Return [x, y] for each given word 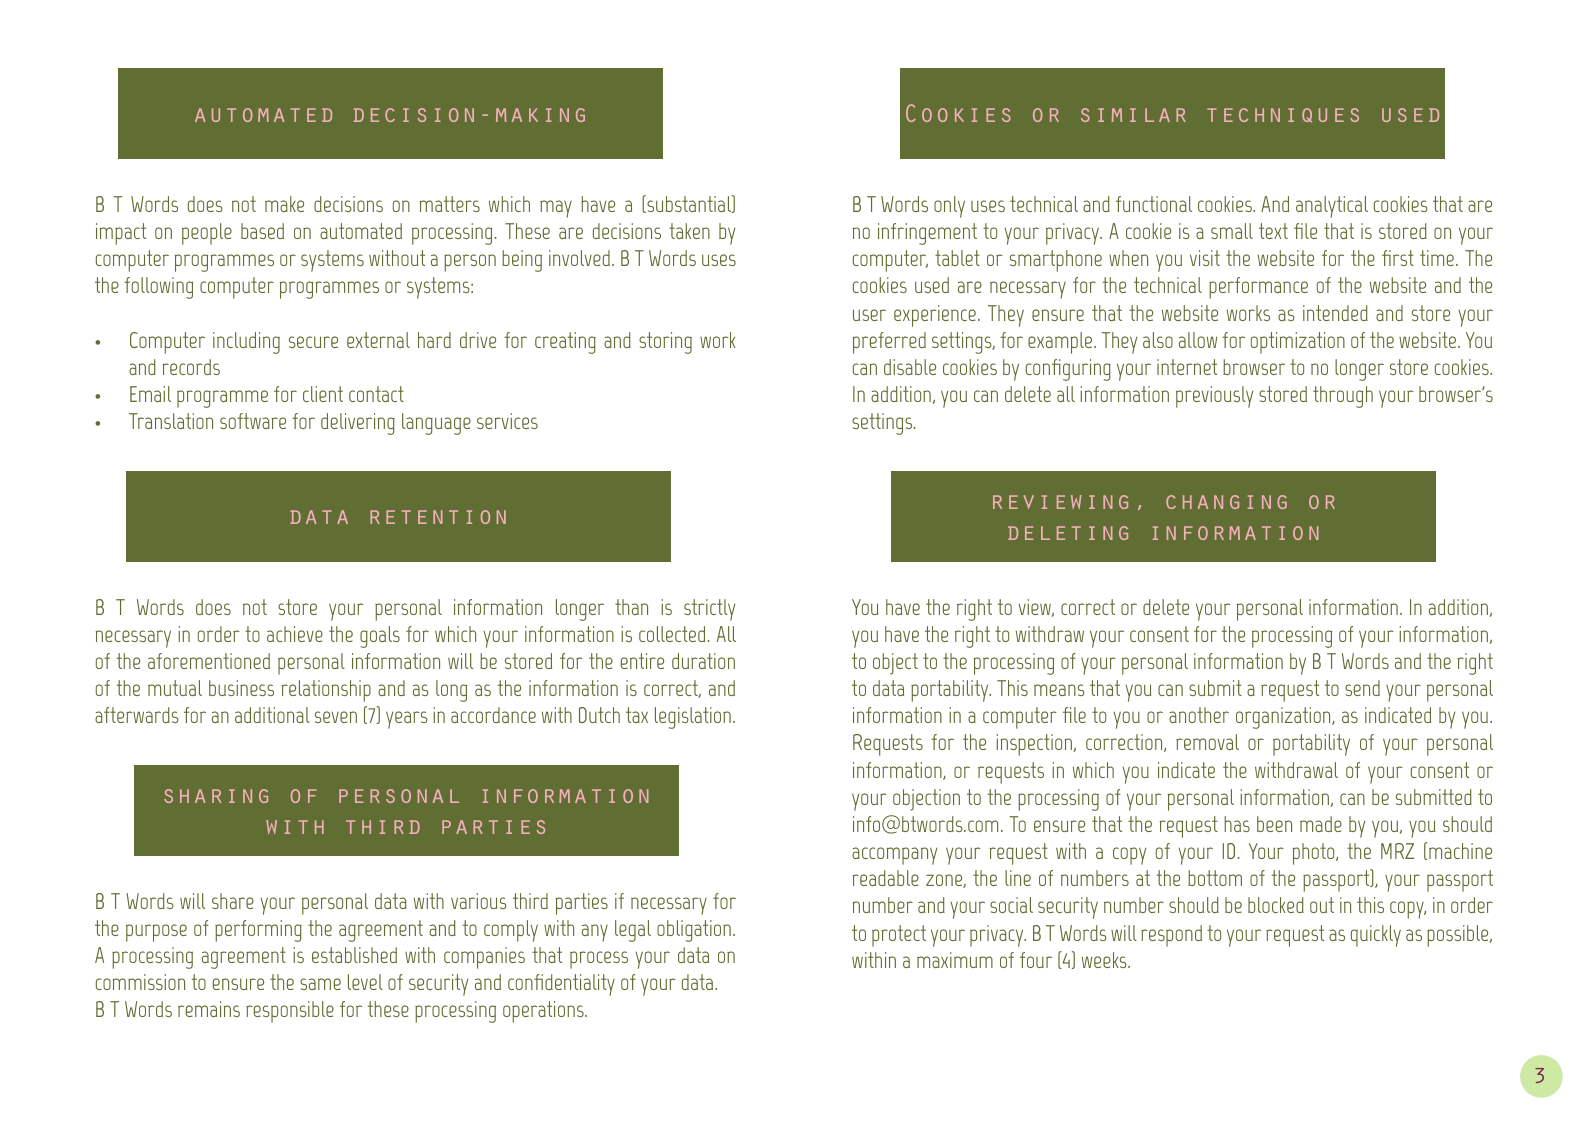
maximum [955, 960]
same [320, 984]
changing [1226, 502]
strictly [709, 610]
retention [438, 517]
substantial [689, 204]
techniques [1283, 115]
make [284, 204]
